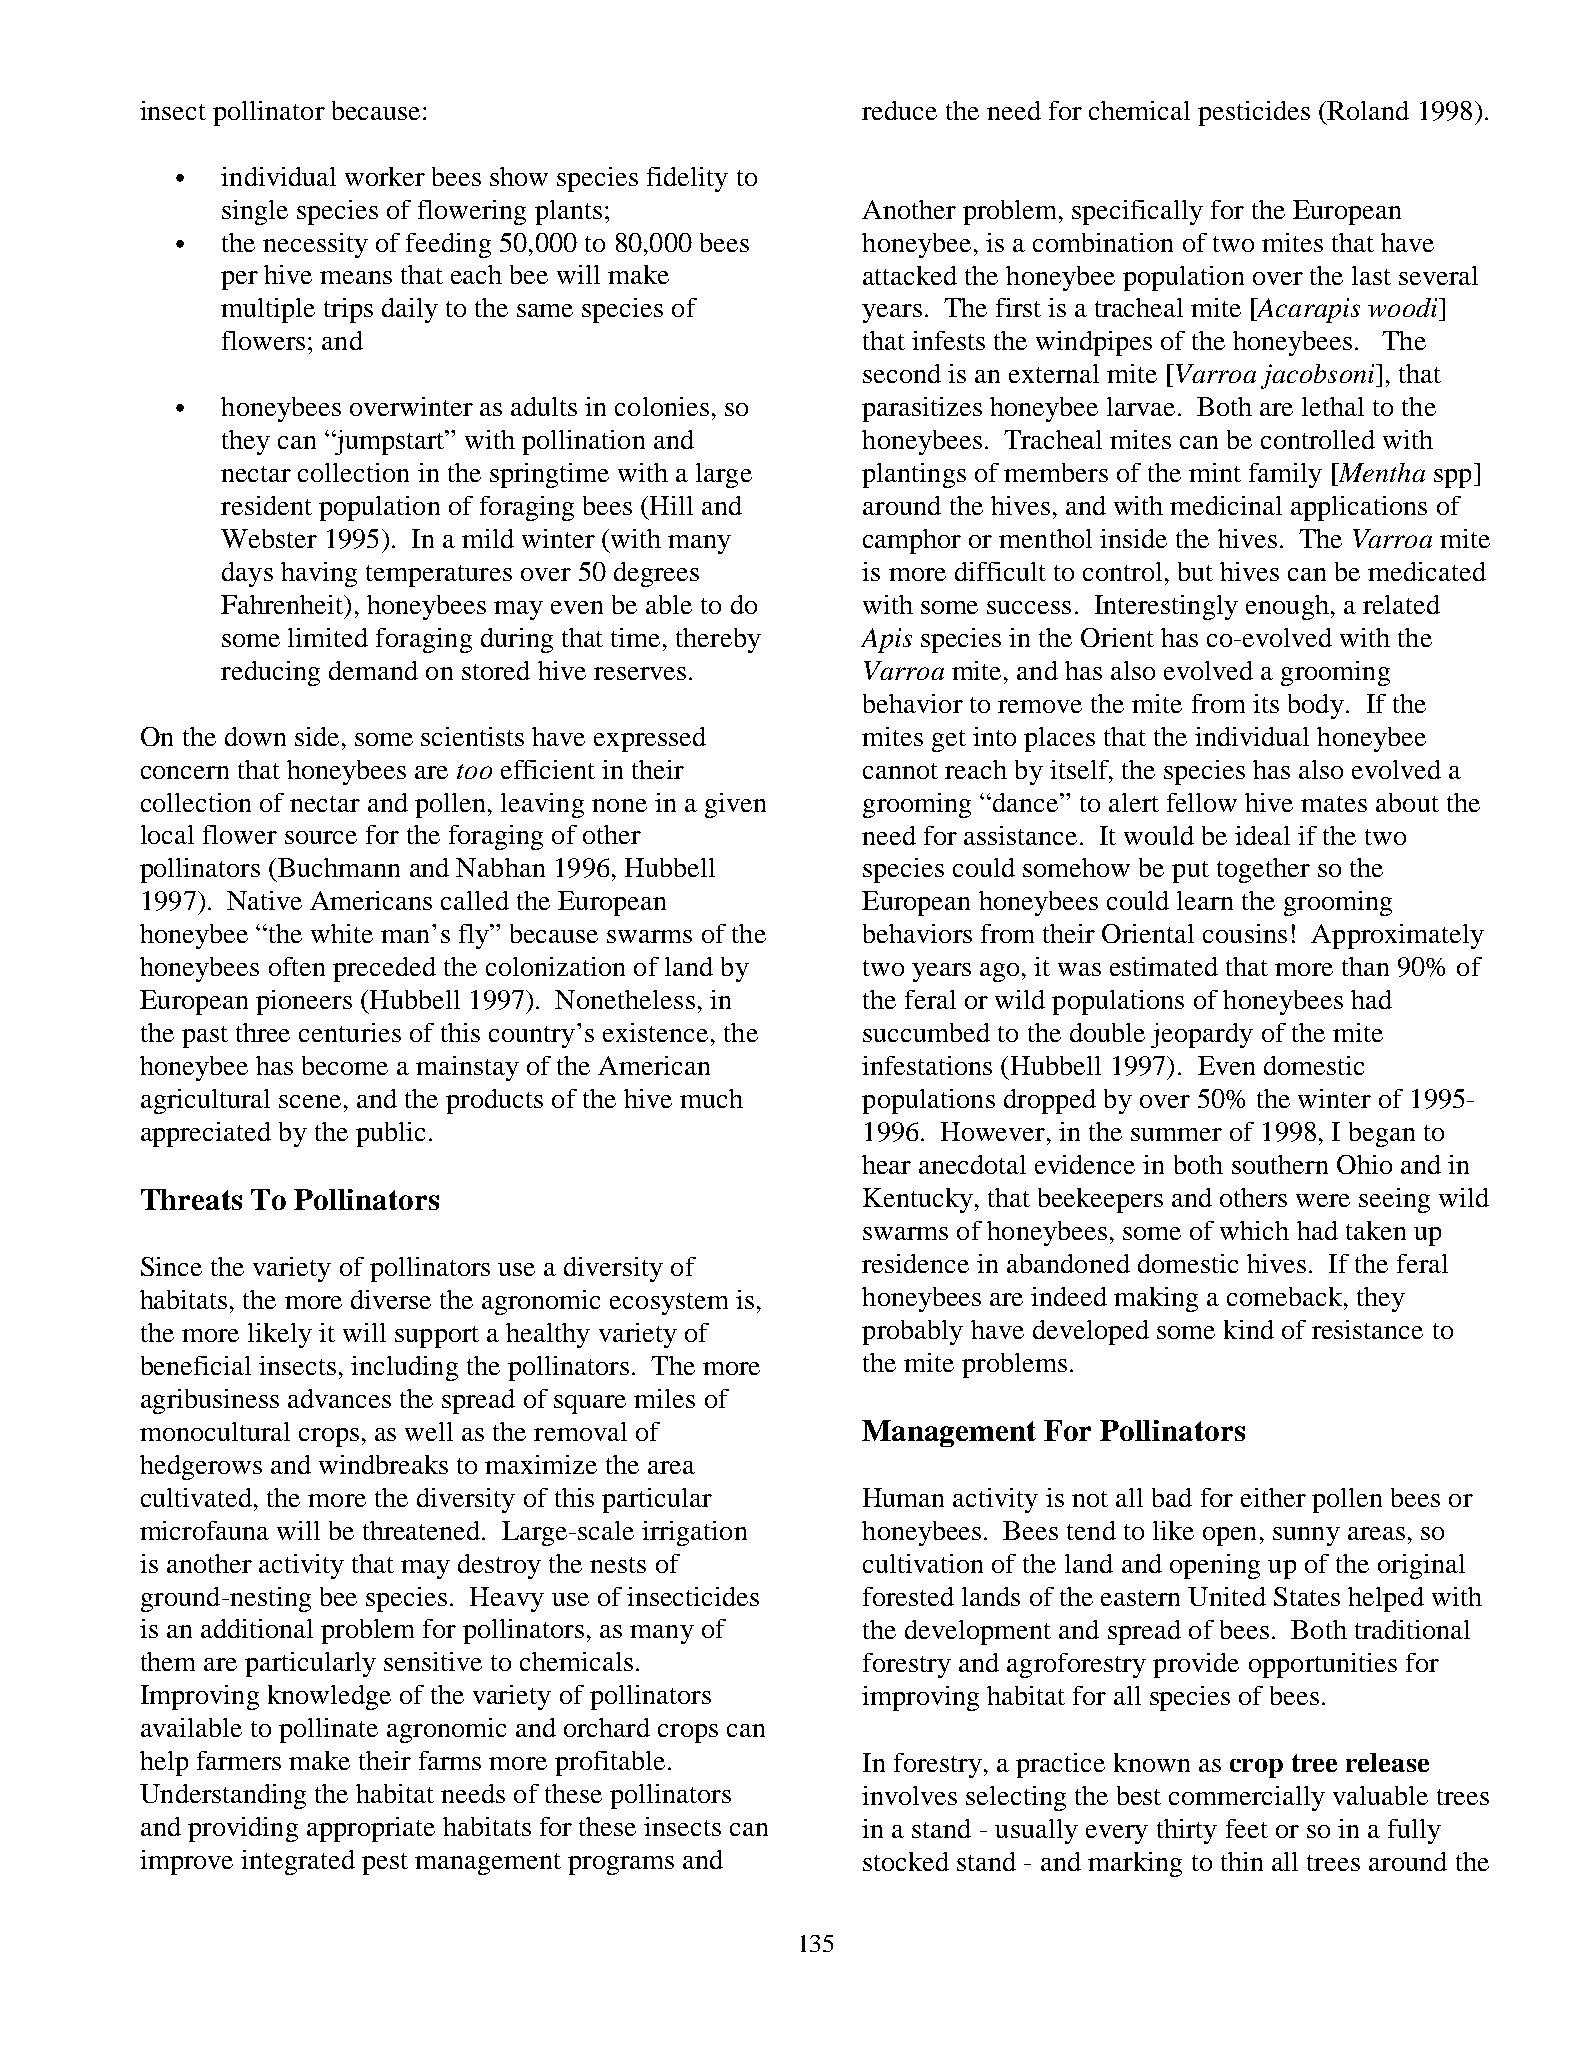 The width and height of the image is (1585, 2051). Describe the element at coordinates (385, 176) in the image. I see `worker` at that location.
